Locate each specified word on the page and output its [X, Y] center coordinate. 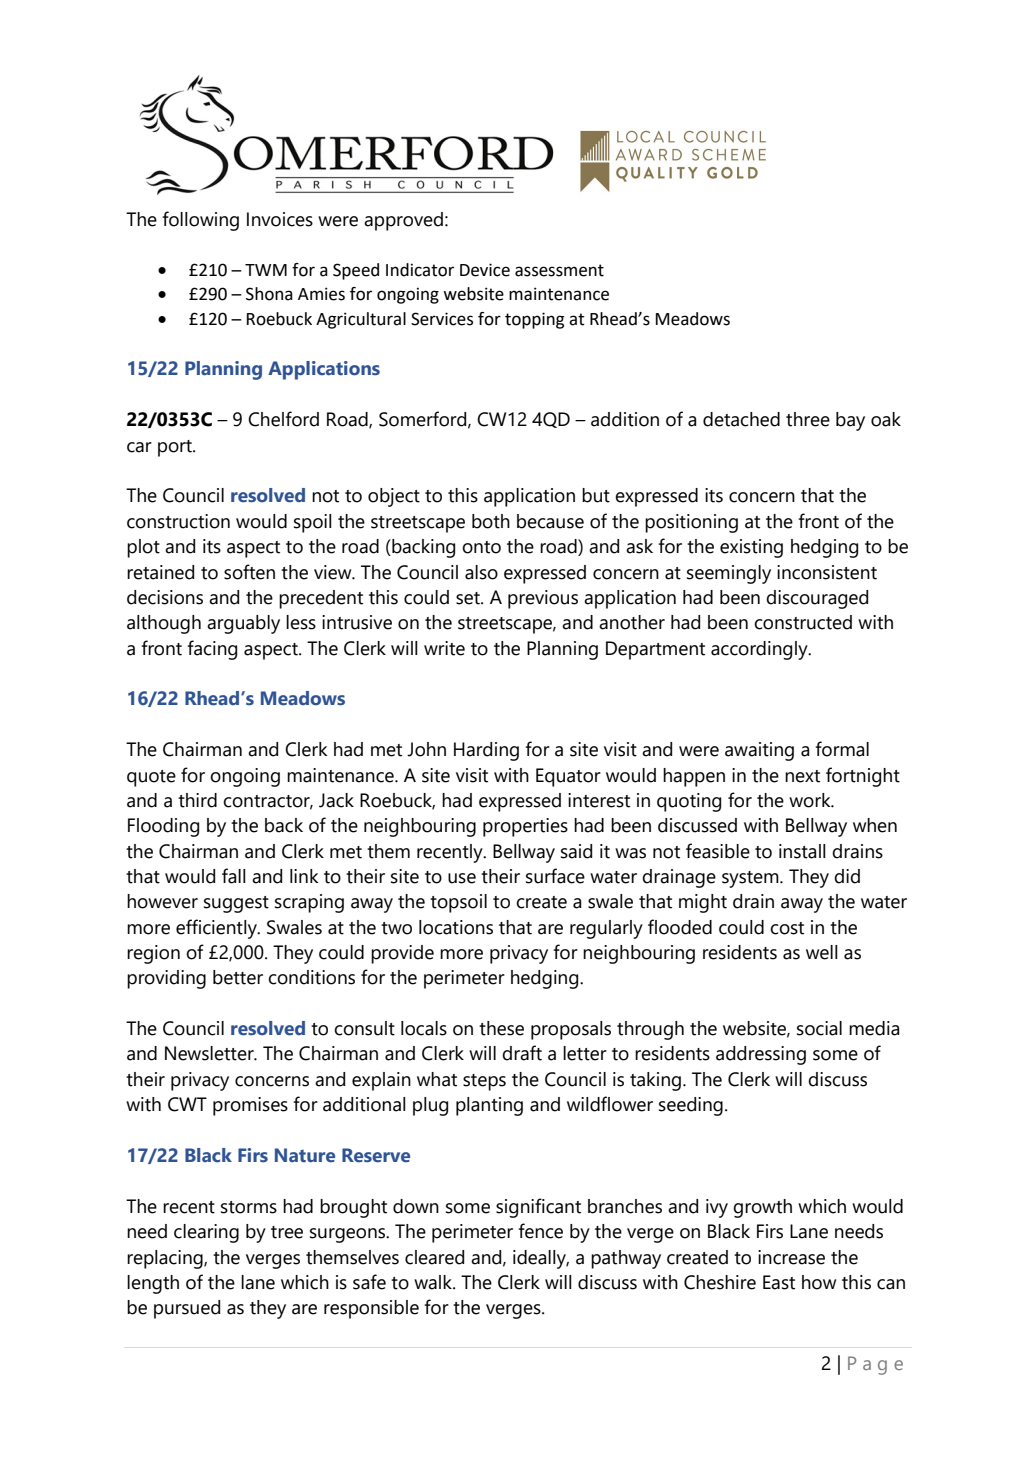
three [808, 419]
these [501, 1028]
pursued [187, 1309]
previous [543, 599]
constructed [803, 622]
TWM [266, 270]
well [822, 952]
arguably [243, 624]
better [238, 977]
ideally [541, 1259]
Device [485, 270]
